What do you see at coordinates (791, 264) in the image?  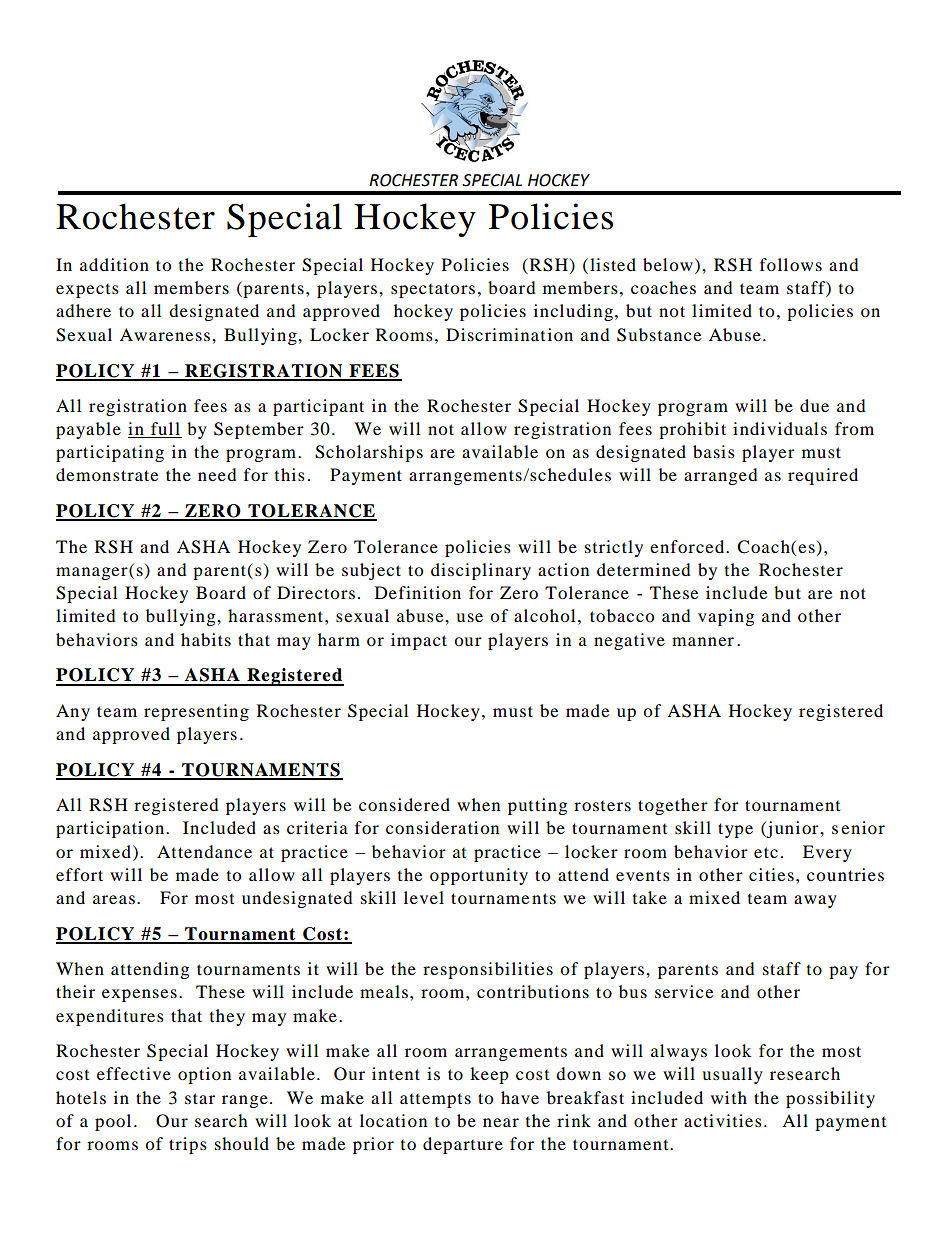 I see `follows` at bounding box center [791, 264].
